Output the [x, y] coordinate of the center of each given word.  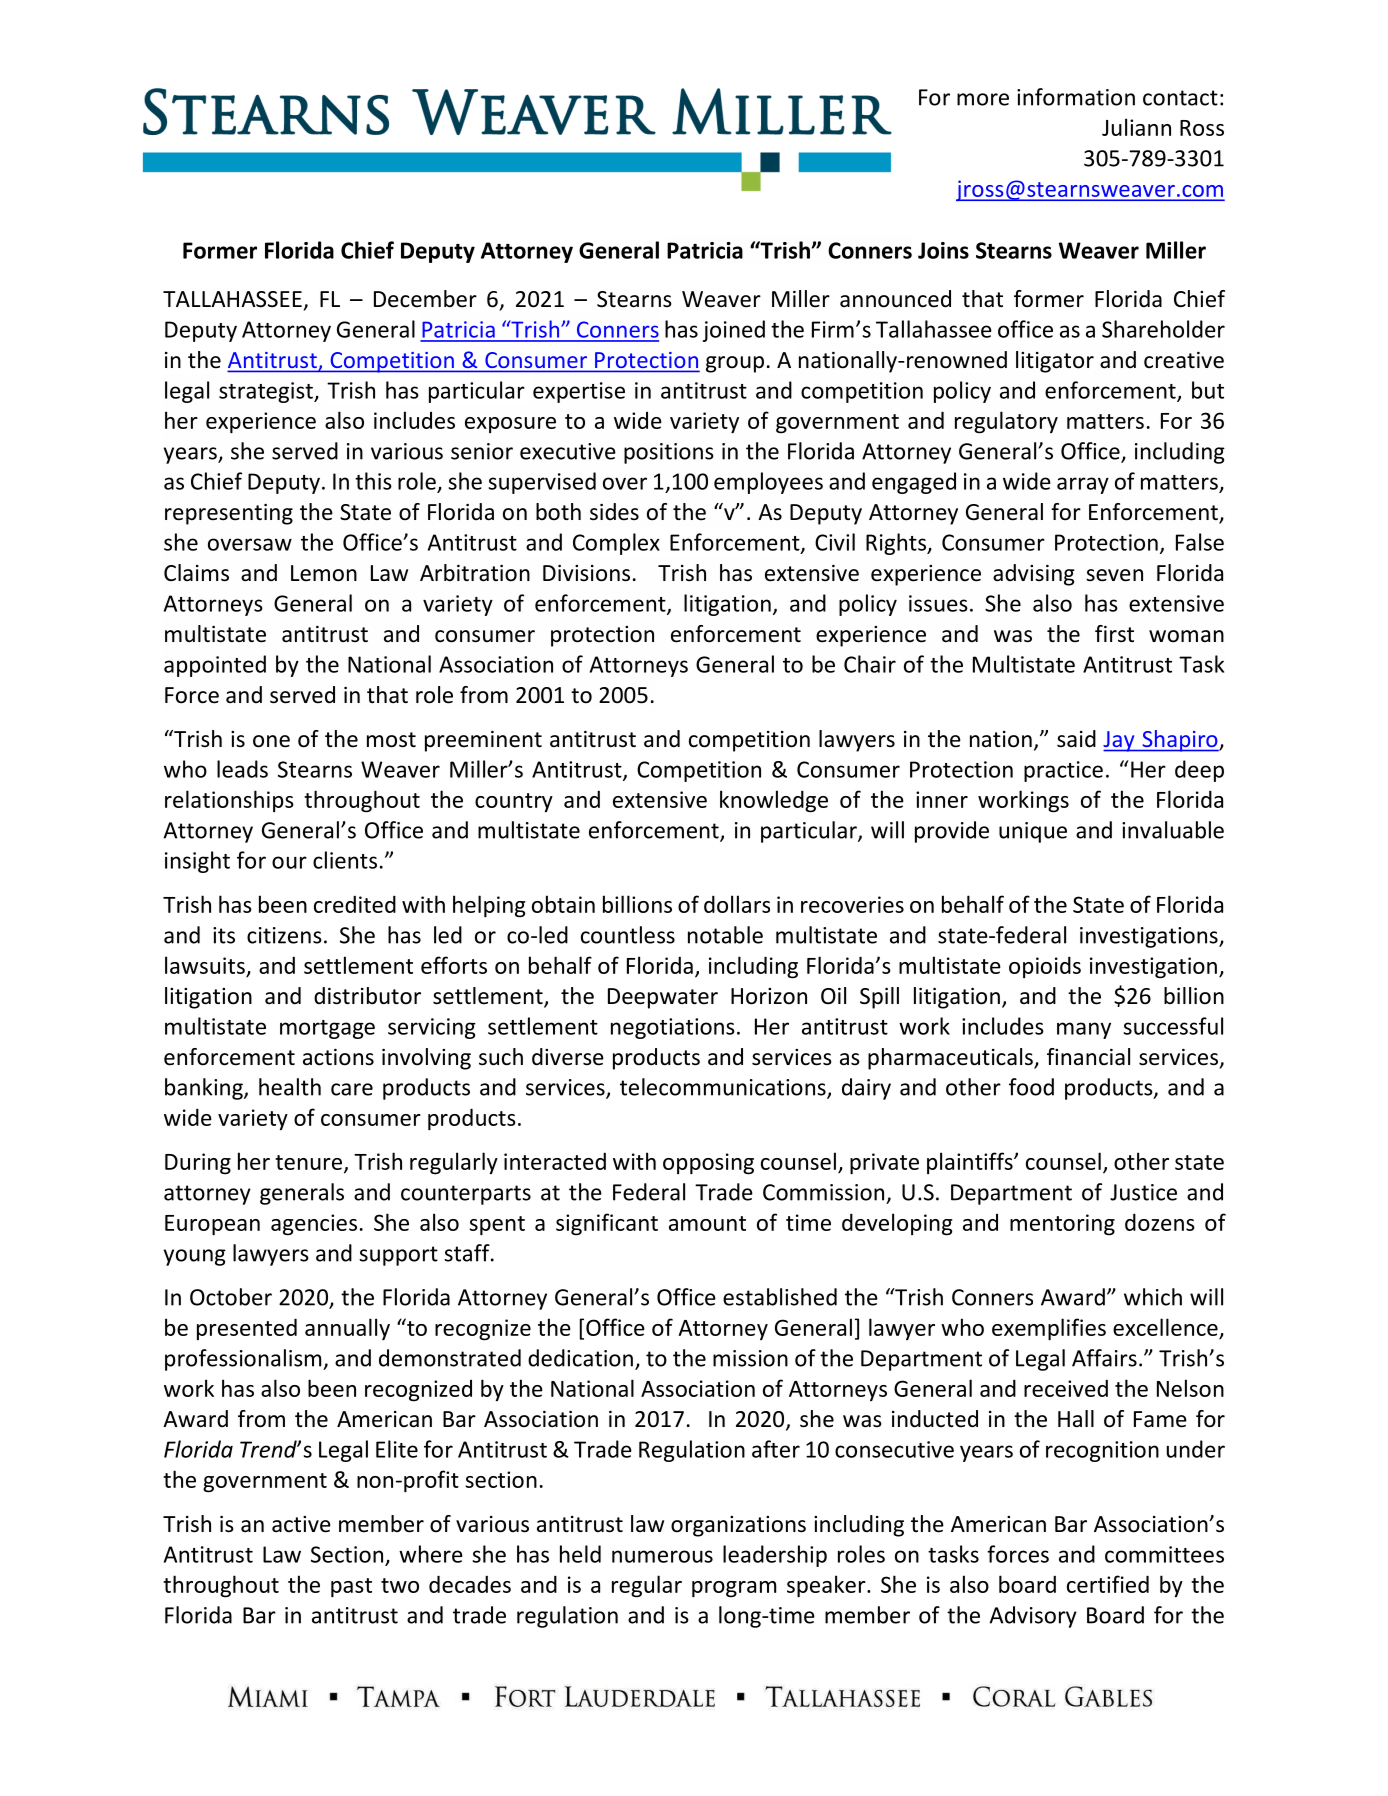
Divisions [586, 573]
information [1076, 97]
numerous [662, 1556]
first [1114, 634]
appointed [215, 666]
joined [734, 331]
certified [1108, 1584]
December [425, 299]
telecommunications [724, 1088]
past [351, 1588]
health [290, 1087]
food [1031, 1087]
